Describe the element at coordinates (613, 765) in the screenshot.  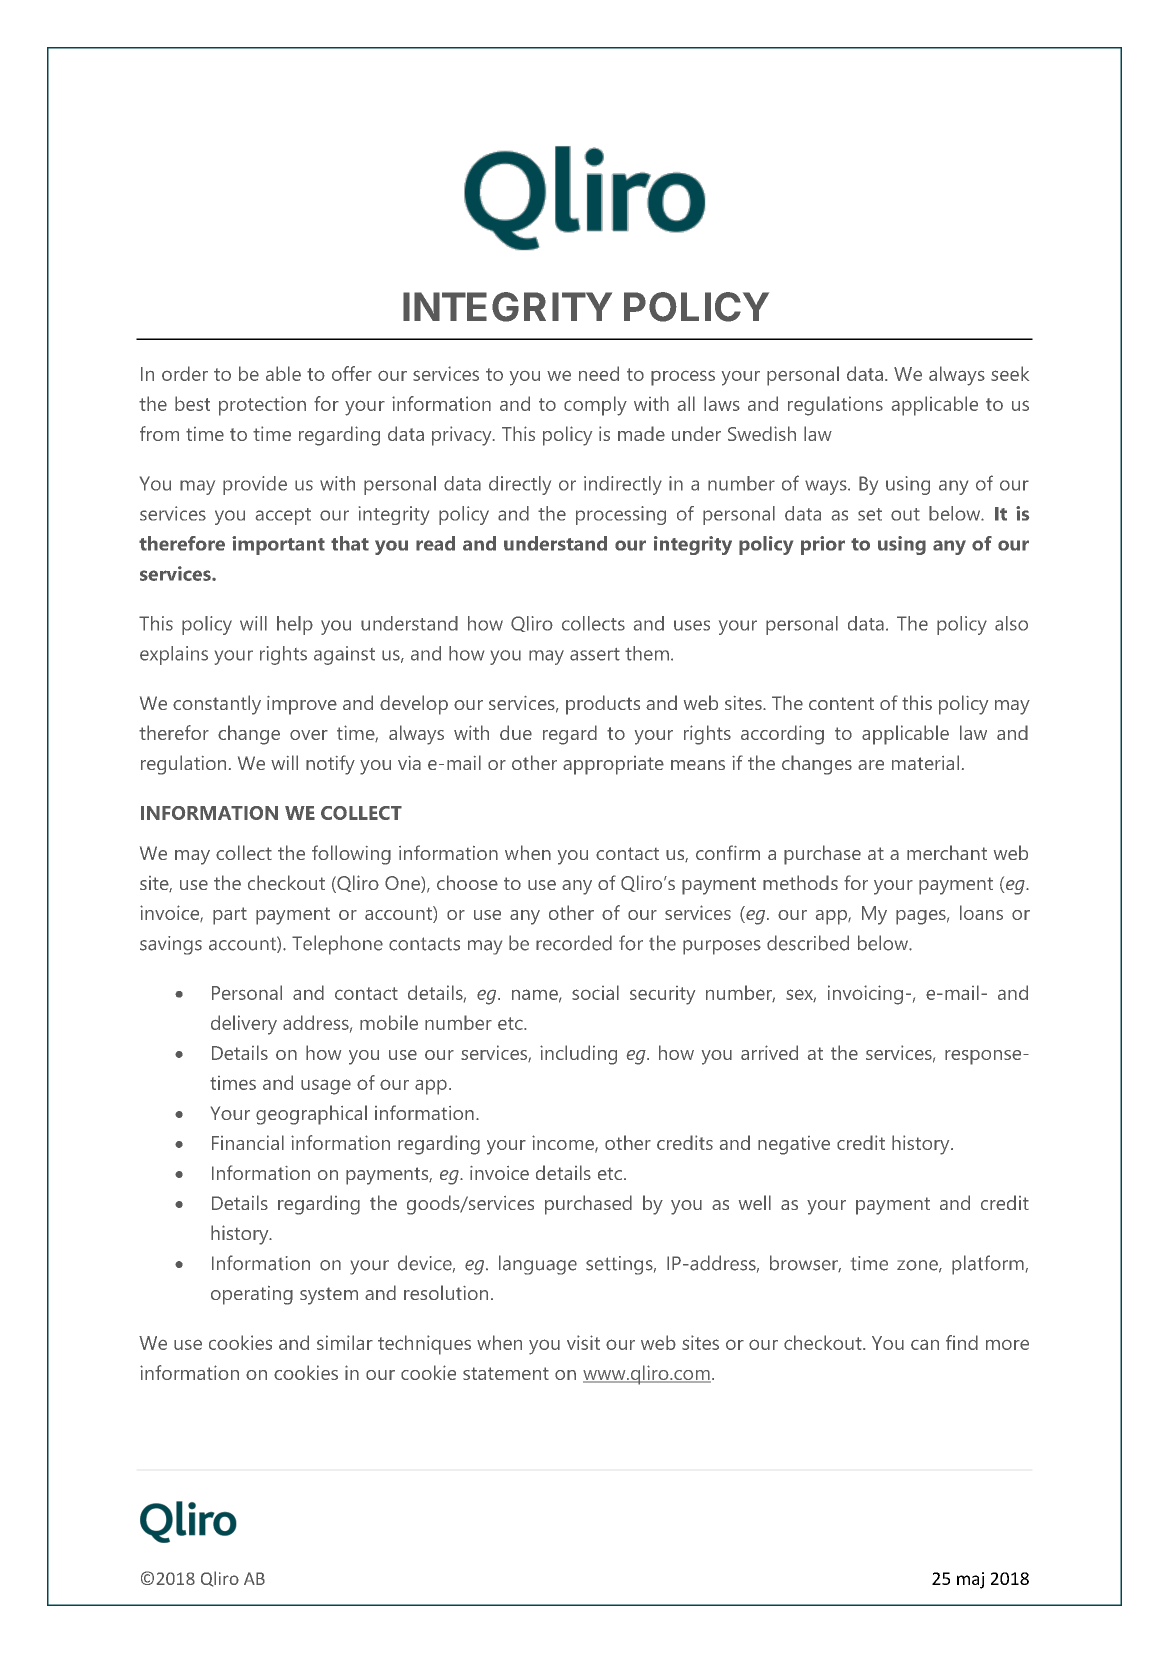
I see `appropriate` at that location.
